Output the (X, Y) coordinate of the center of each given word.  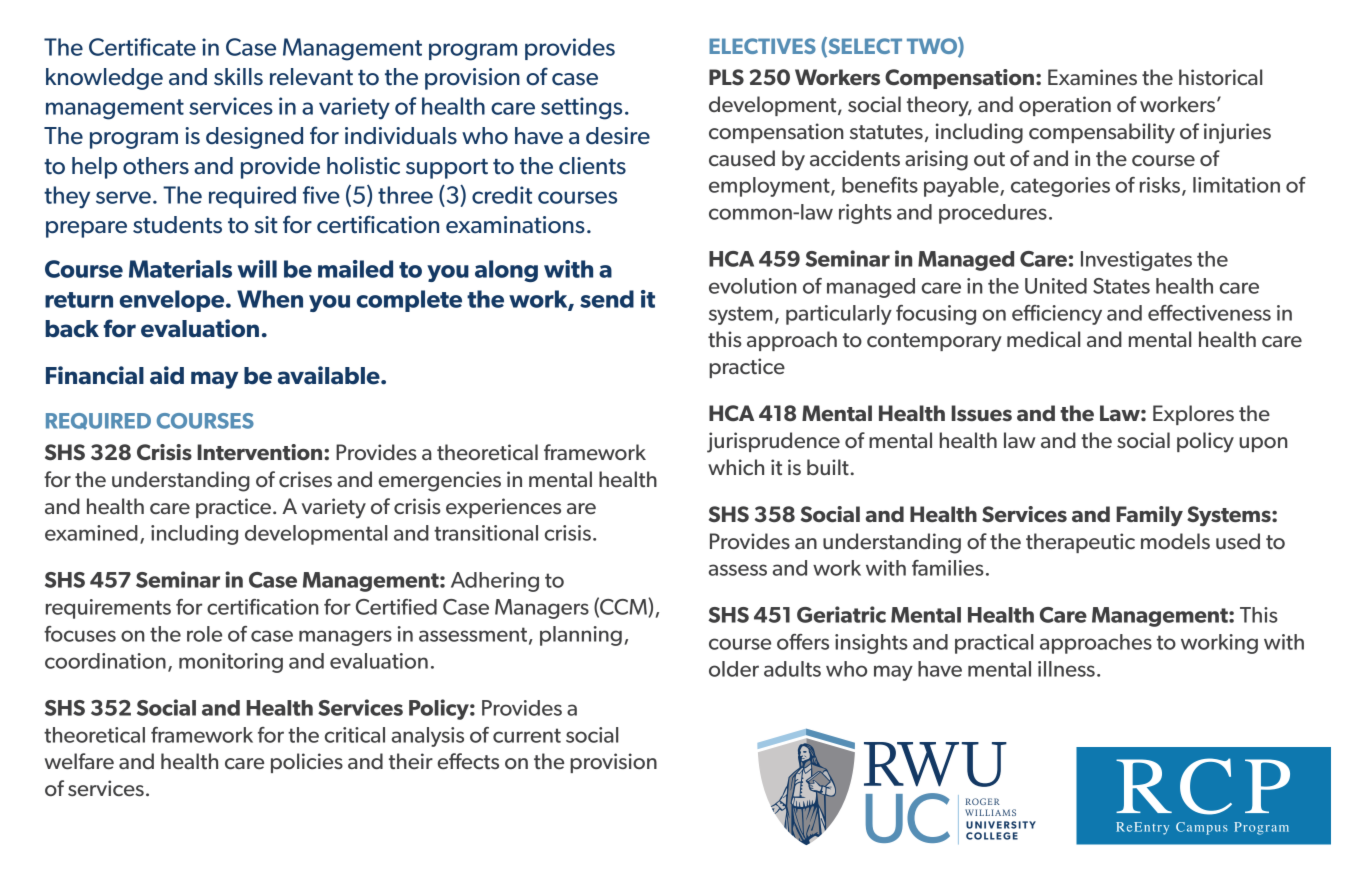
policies (307, 763)
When (270, 299)
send (607, 299)
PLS (726, 77)
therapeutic (1080, 543)
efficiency (1057, 315)
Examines (1092, 77)
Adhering (495, 582)
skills (238, 77)
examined (91, 533)
